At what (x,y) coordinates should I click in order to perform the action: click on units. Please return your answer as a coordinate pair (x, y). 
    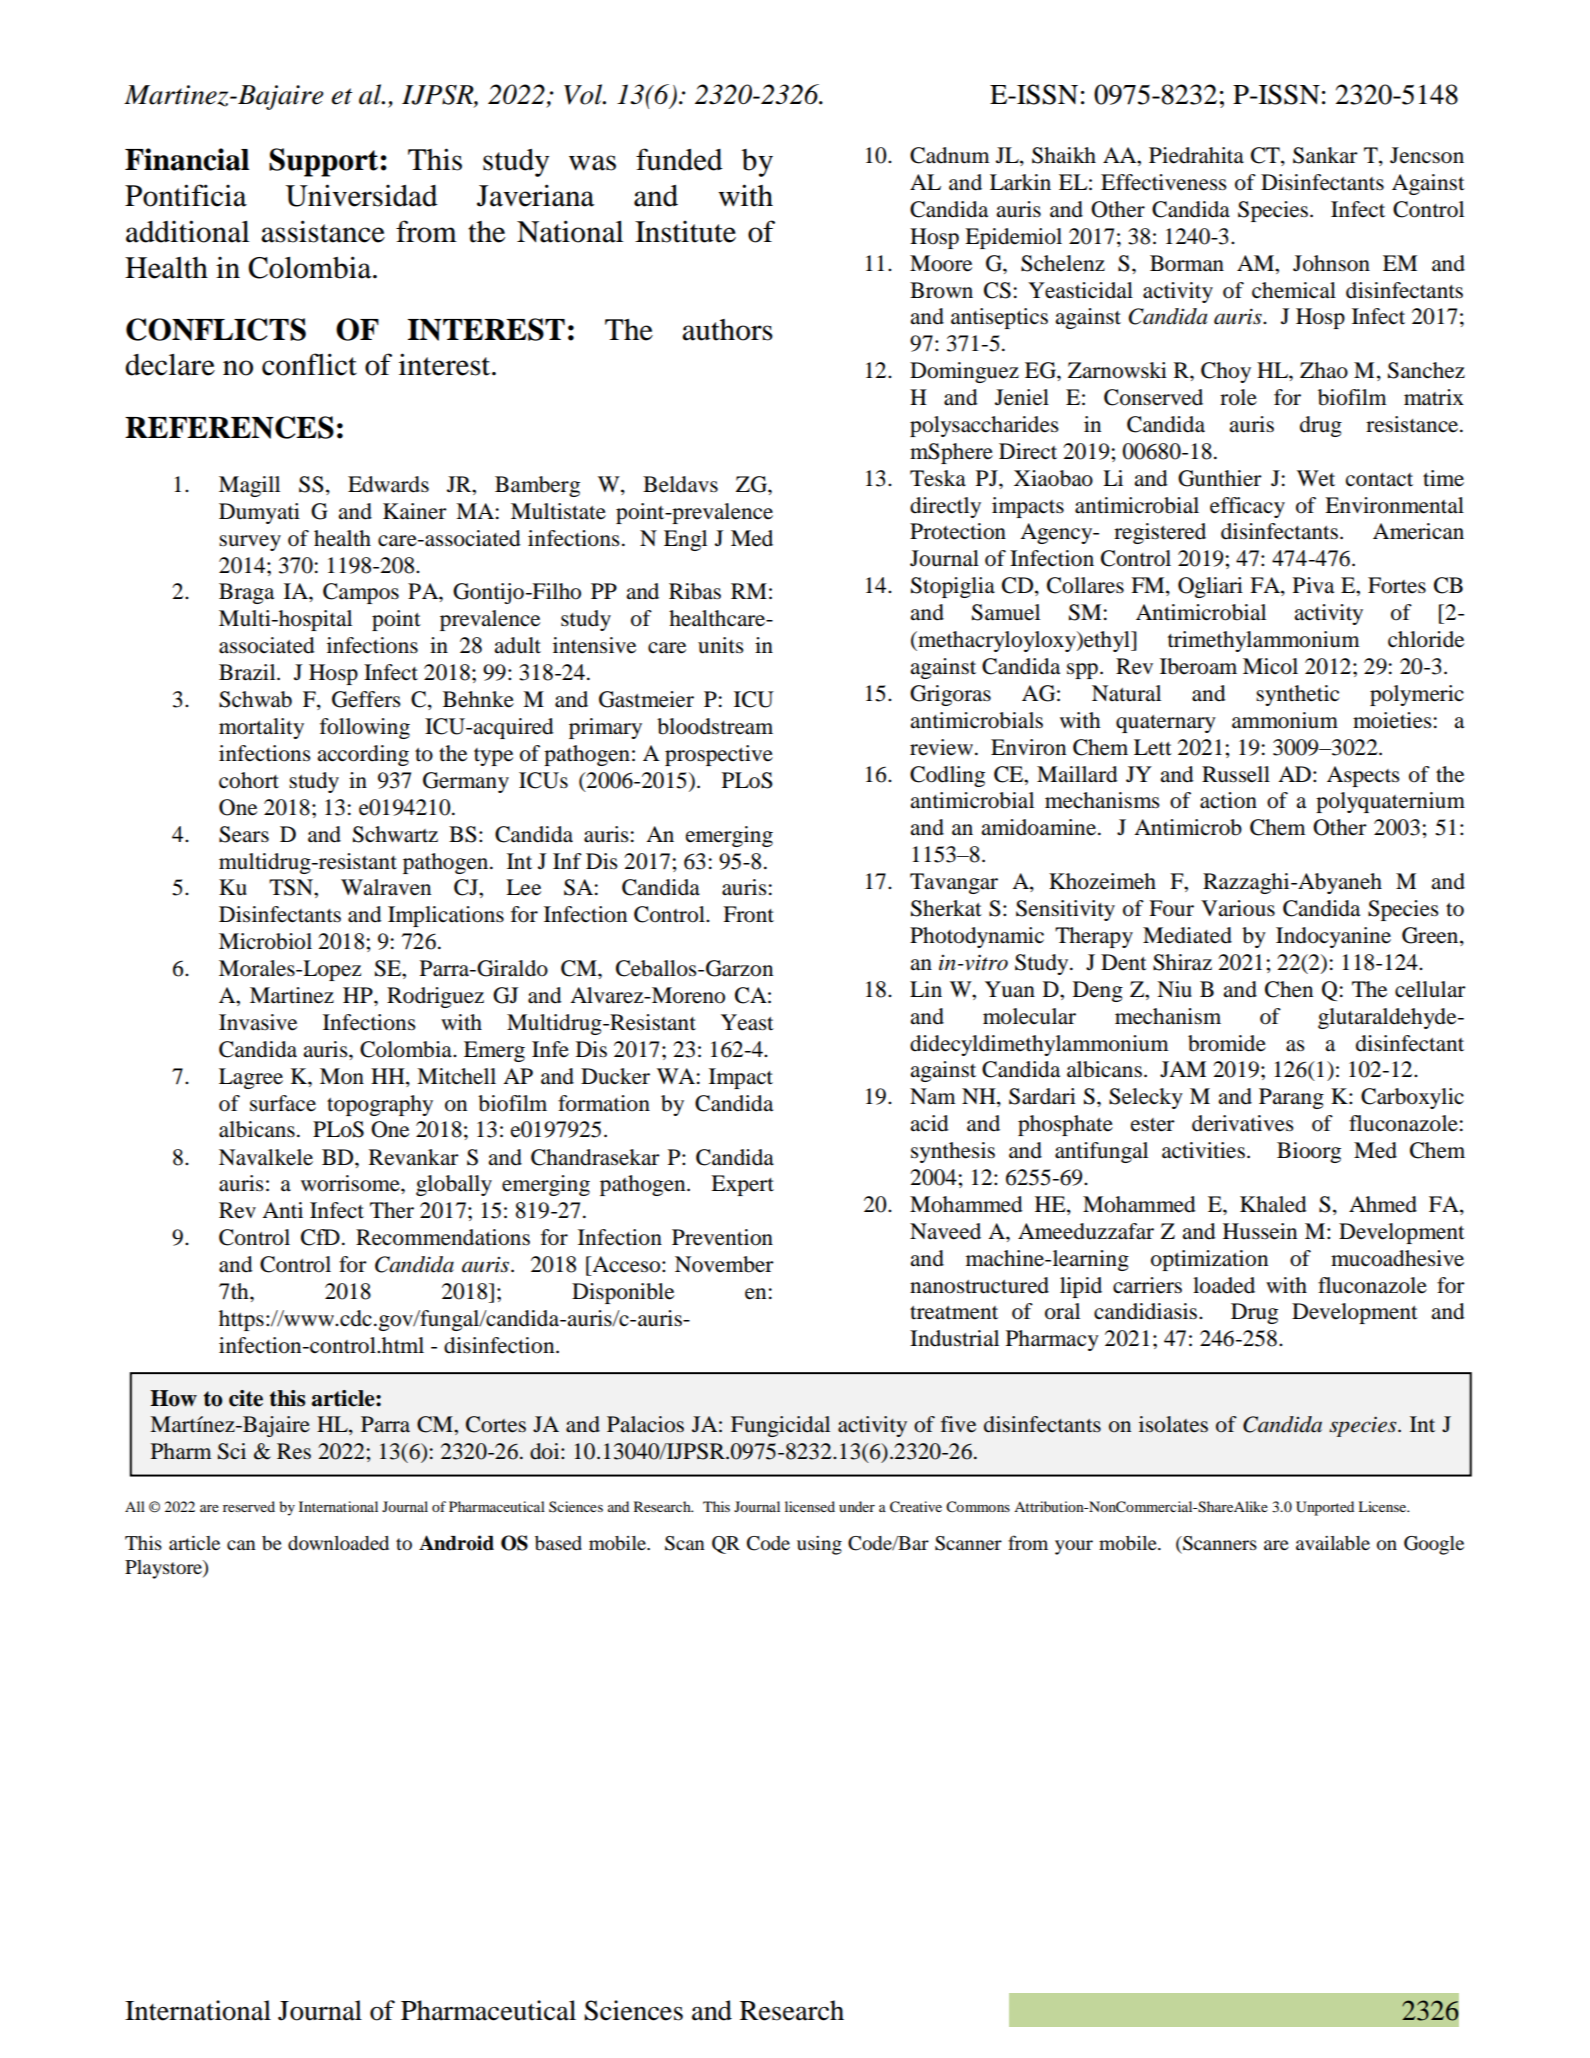
    Looking at the image, I should click on (721, 645).
